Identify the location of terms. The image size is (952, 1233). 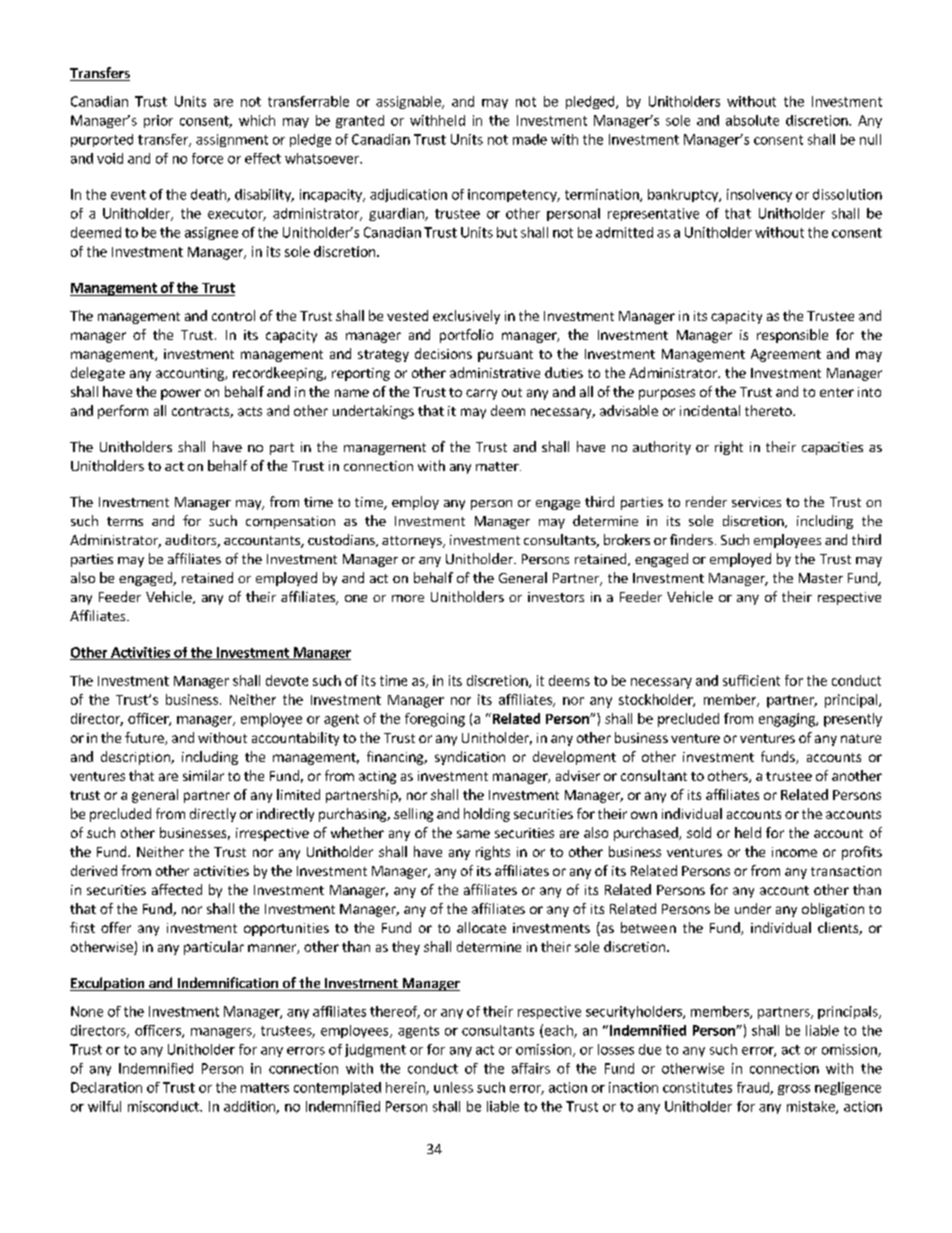
(125, 521).
